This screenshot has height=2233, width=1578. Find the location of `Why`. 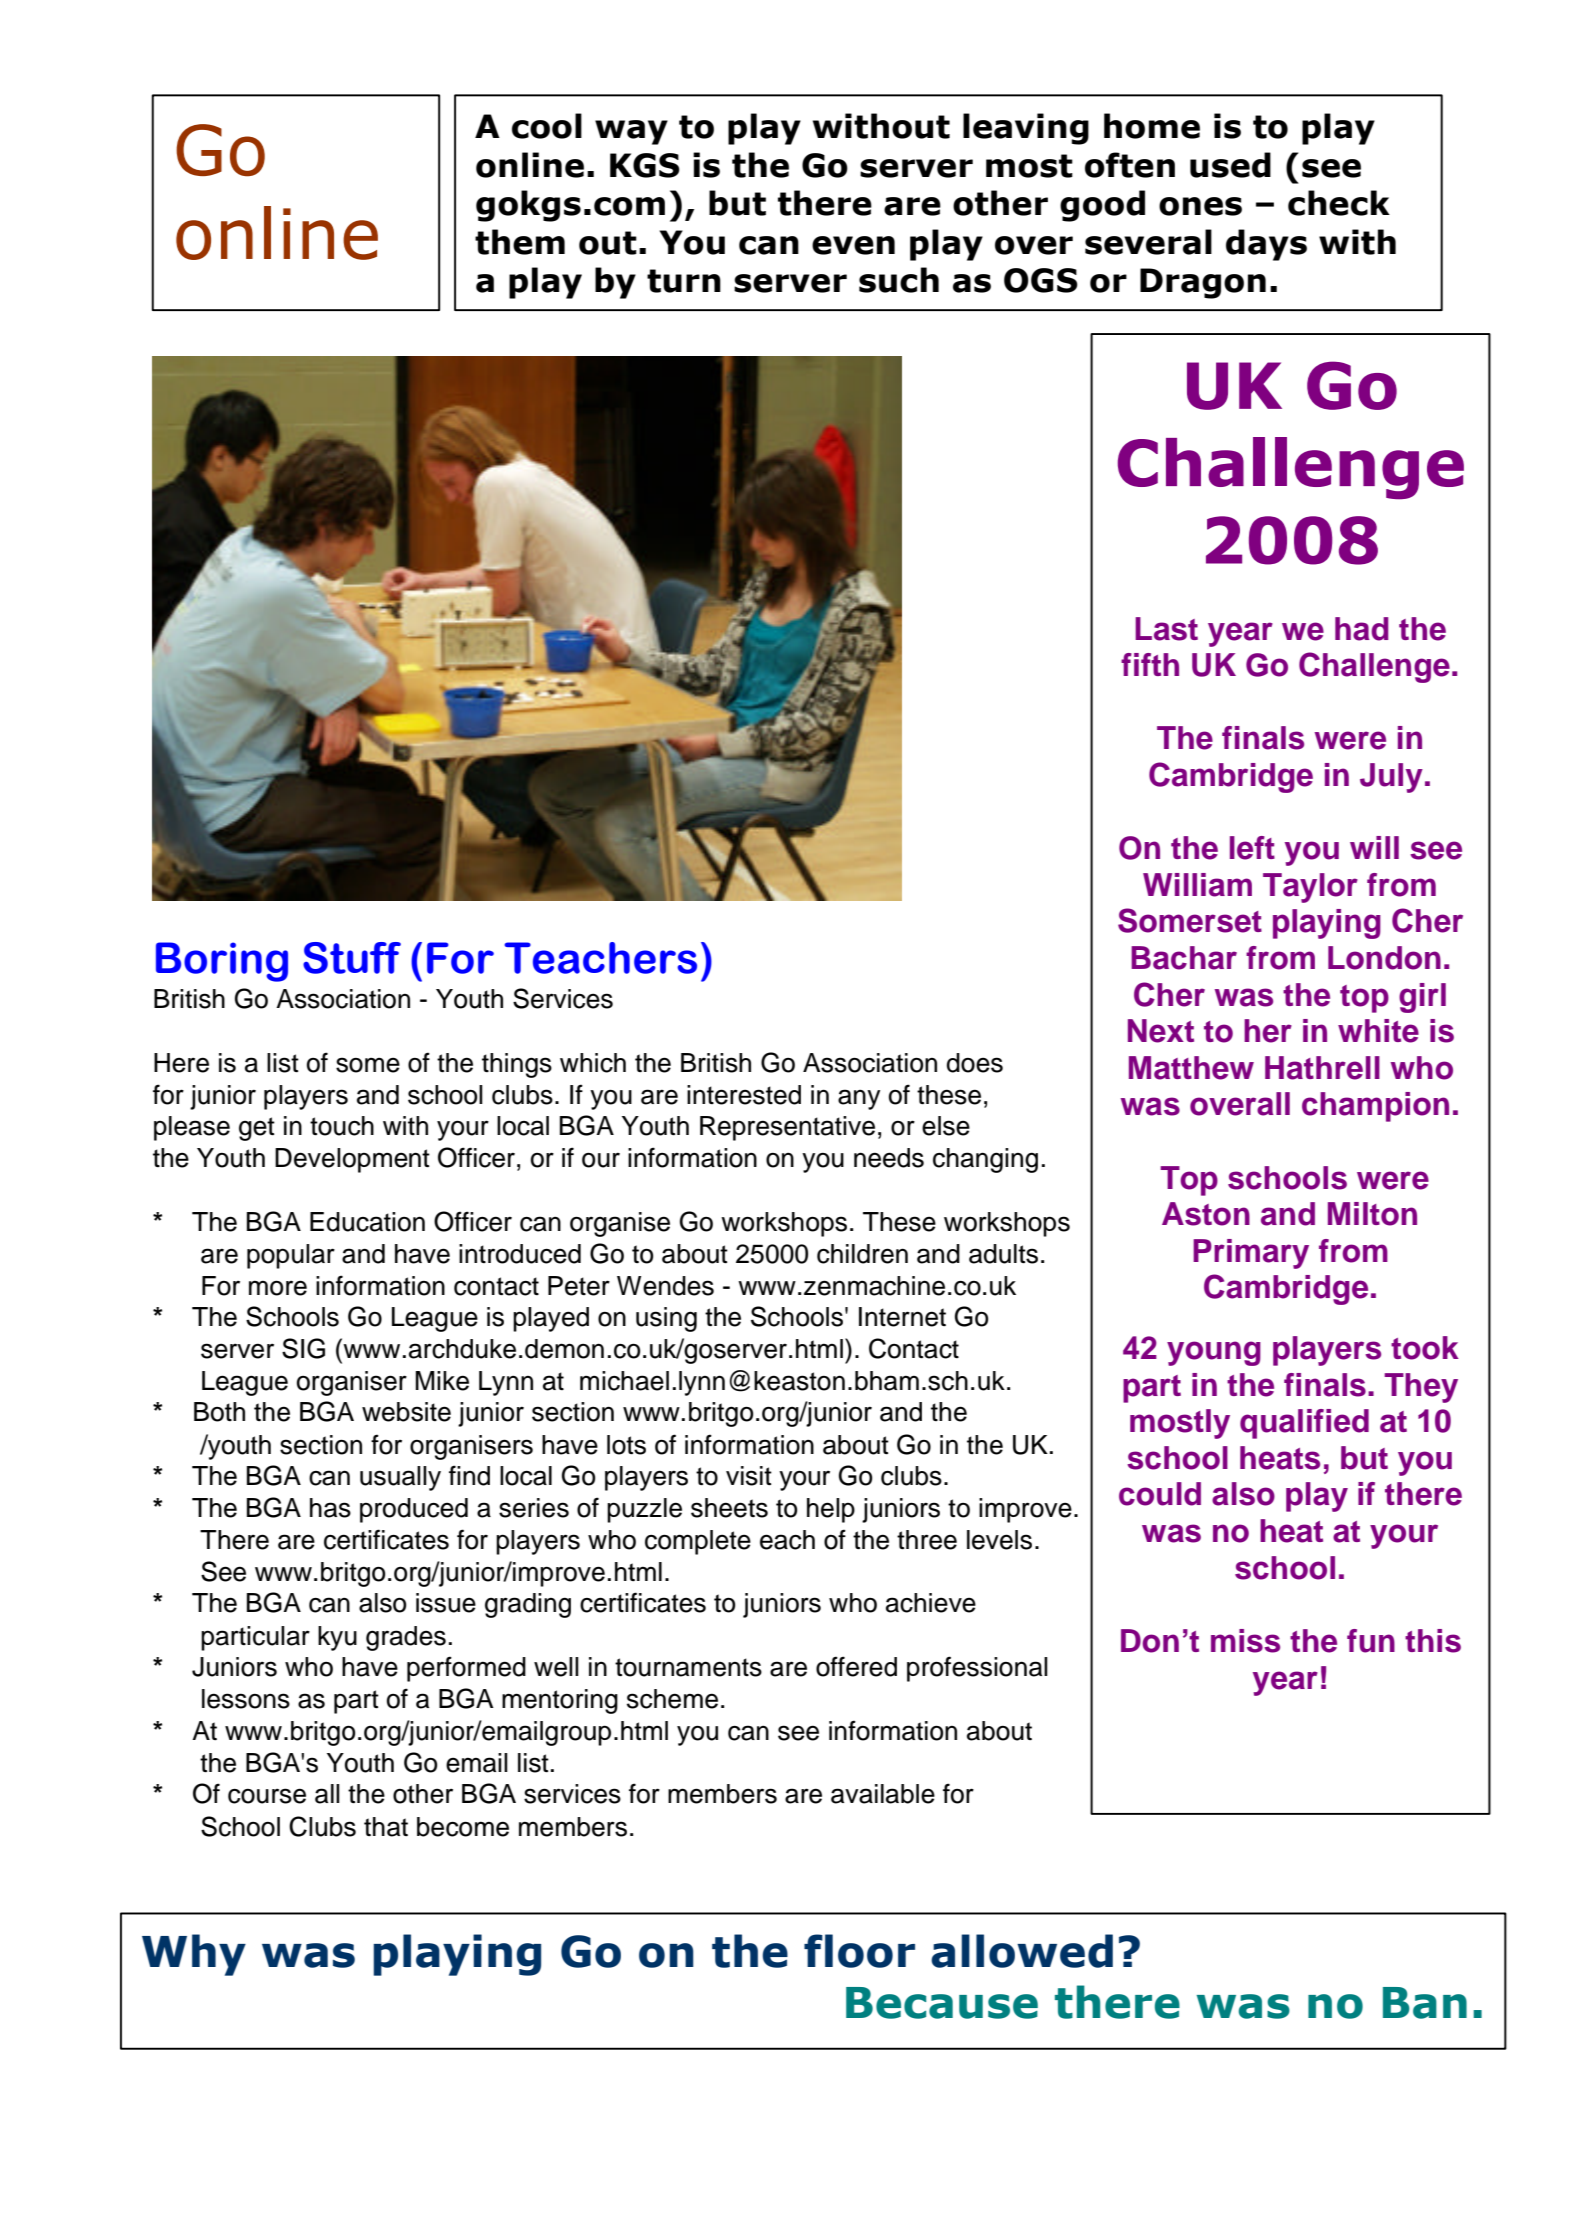

Why is located at coordinates (194, 1955).
